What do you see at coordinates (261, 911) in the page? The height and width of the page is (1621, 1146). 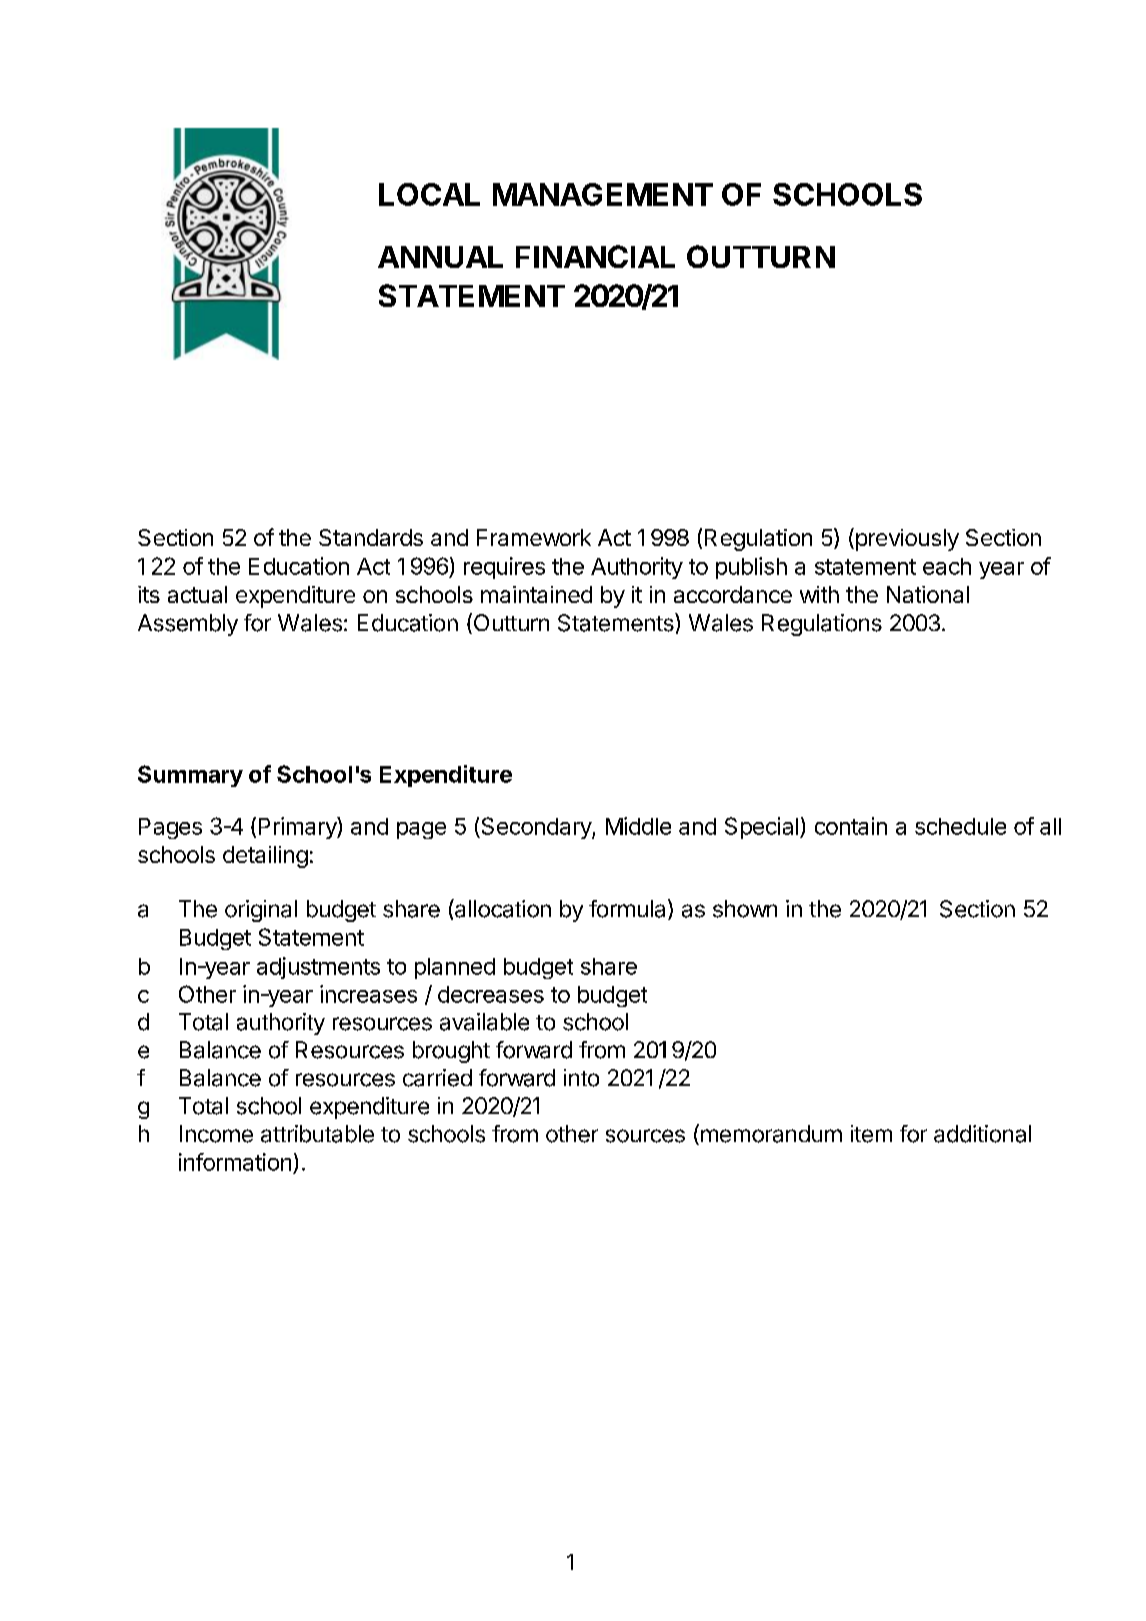 I see `original` at bounding box center [261, 911].
